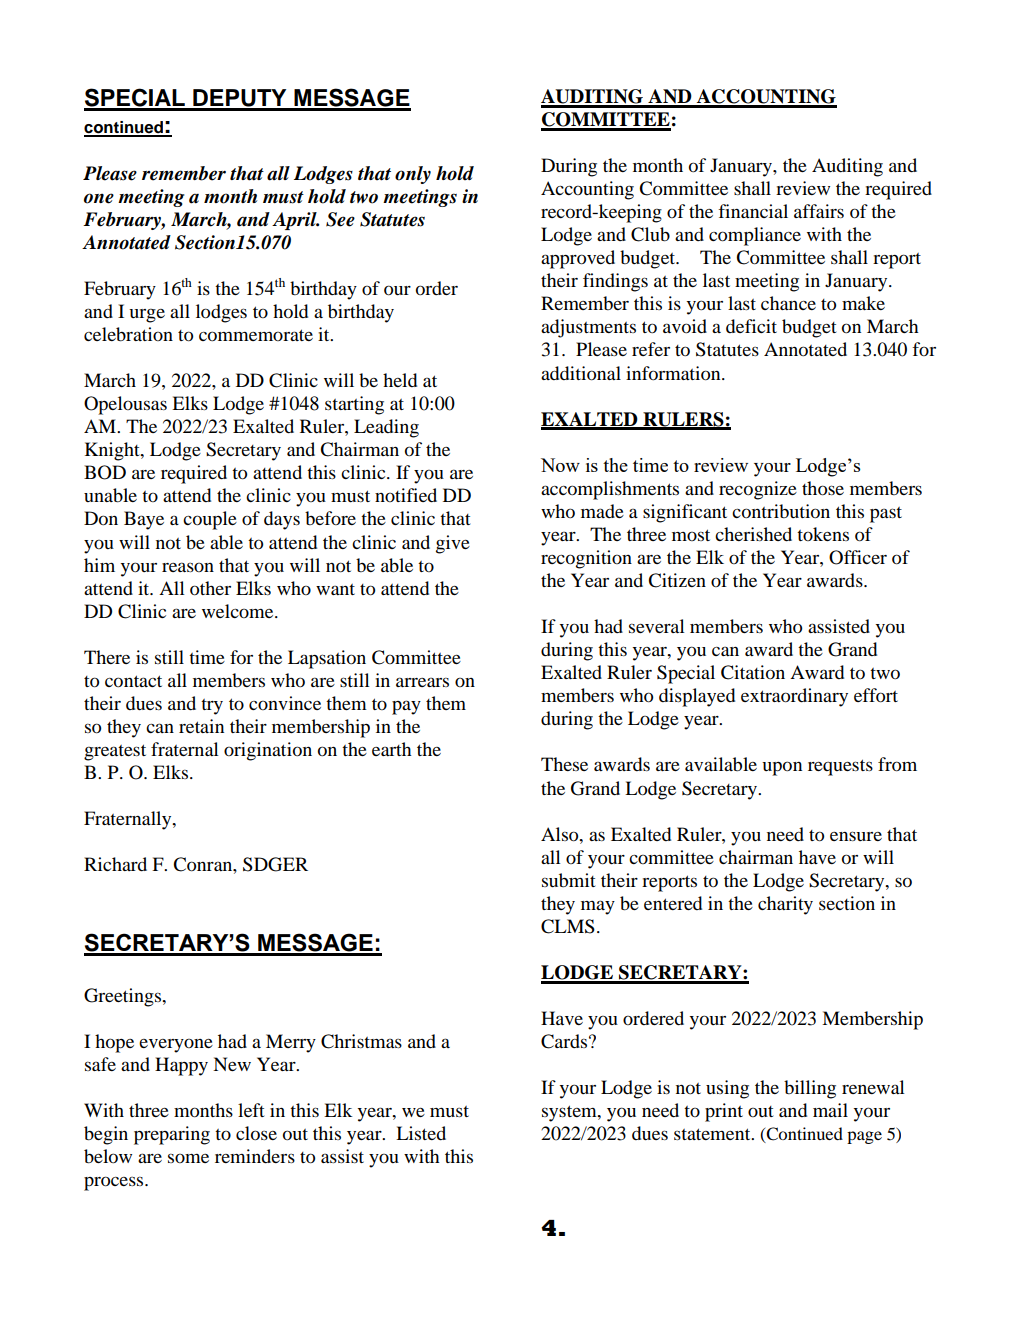  Describe the element at coordinates (201, 726) in the image. I see `retain` at that location.
